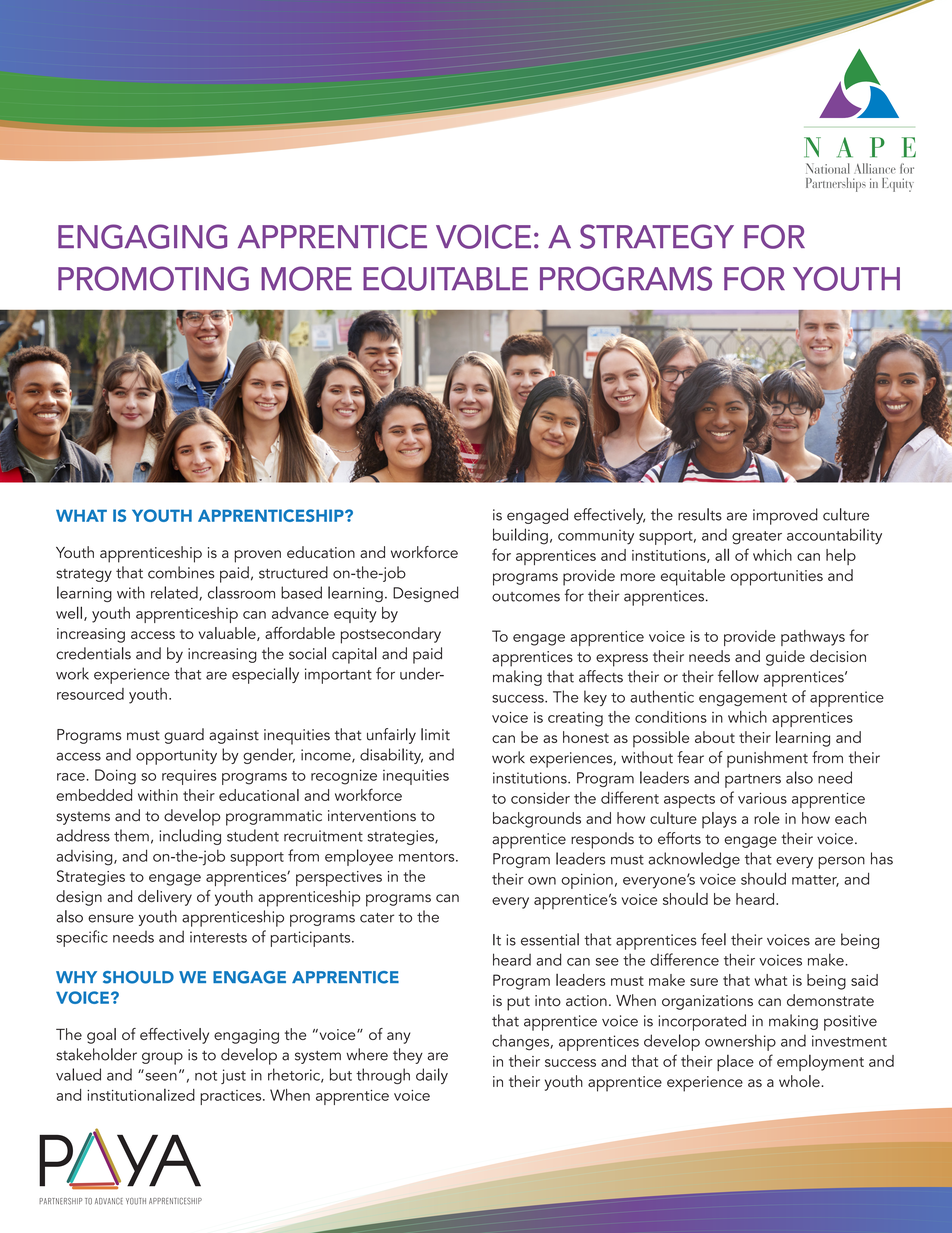 The height and width of the screenshot is (1233, 952). I want to click on PROMOTING, so click(153, 278).
